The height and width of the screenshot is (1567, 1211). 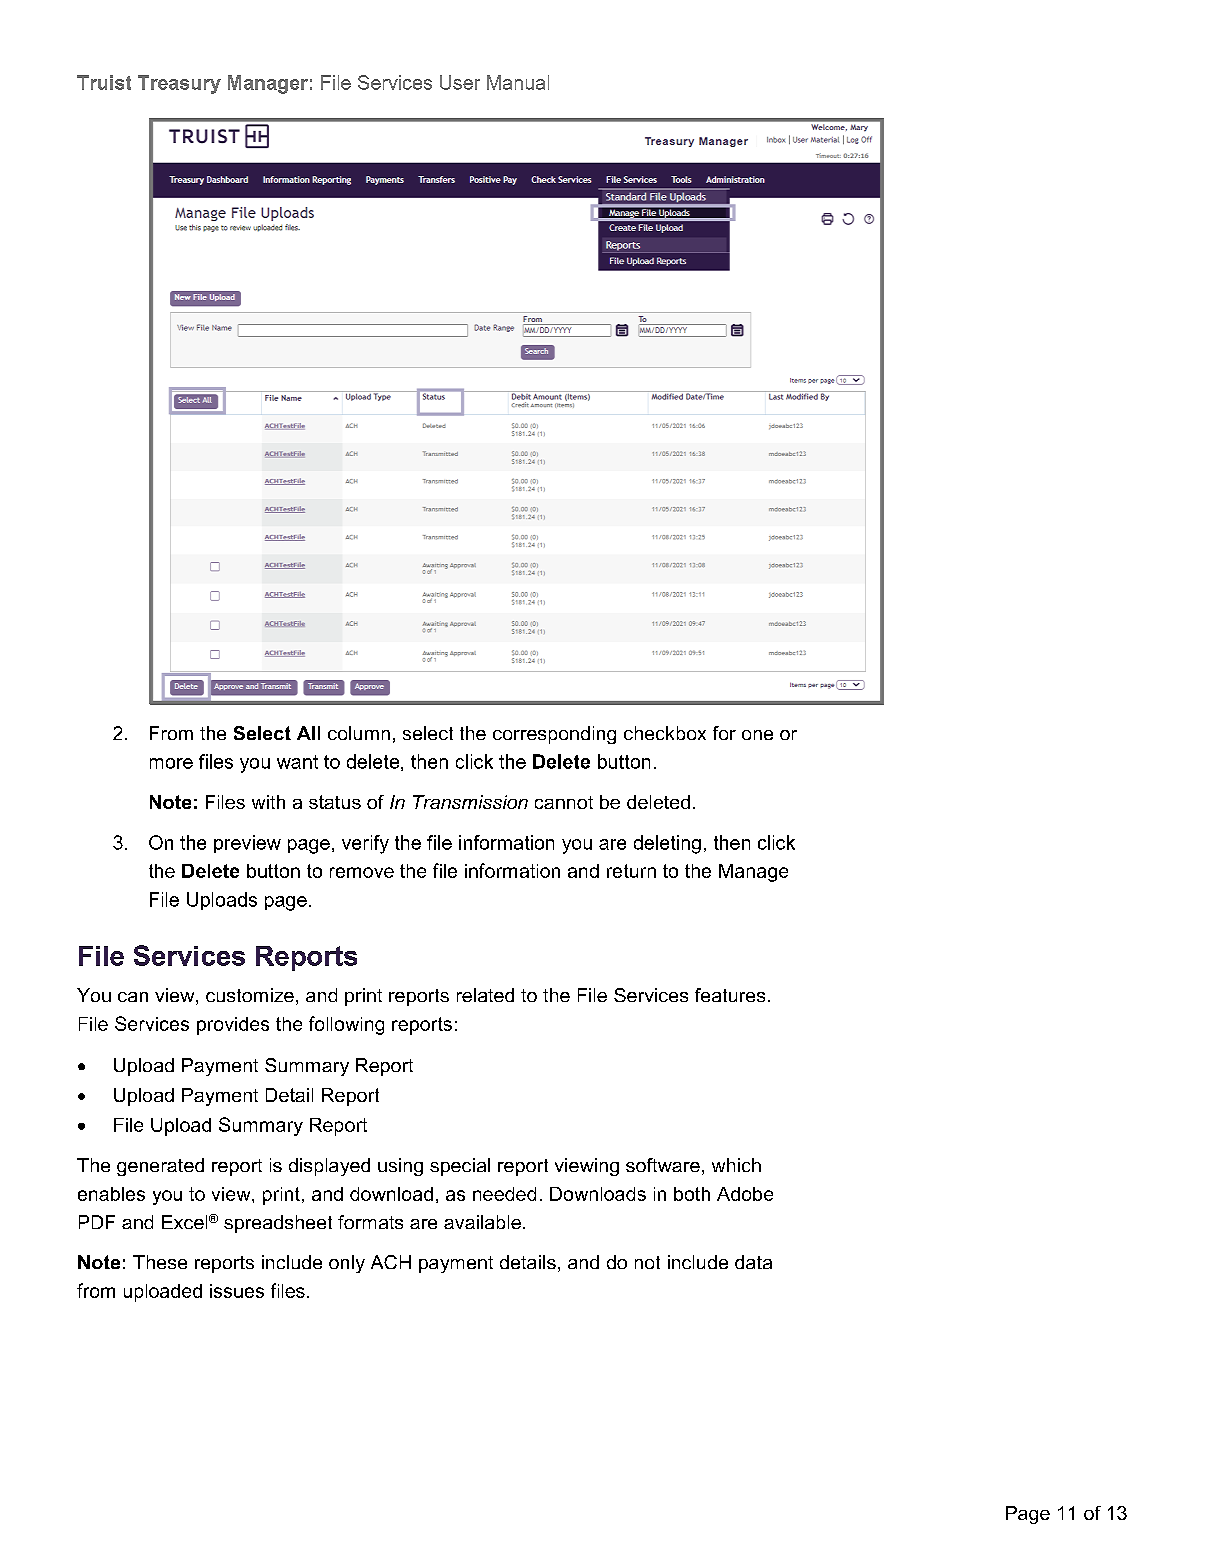 I want to click on Treasury, so click(x=179, y=84).
